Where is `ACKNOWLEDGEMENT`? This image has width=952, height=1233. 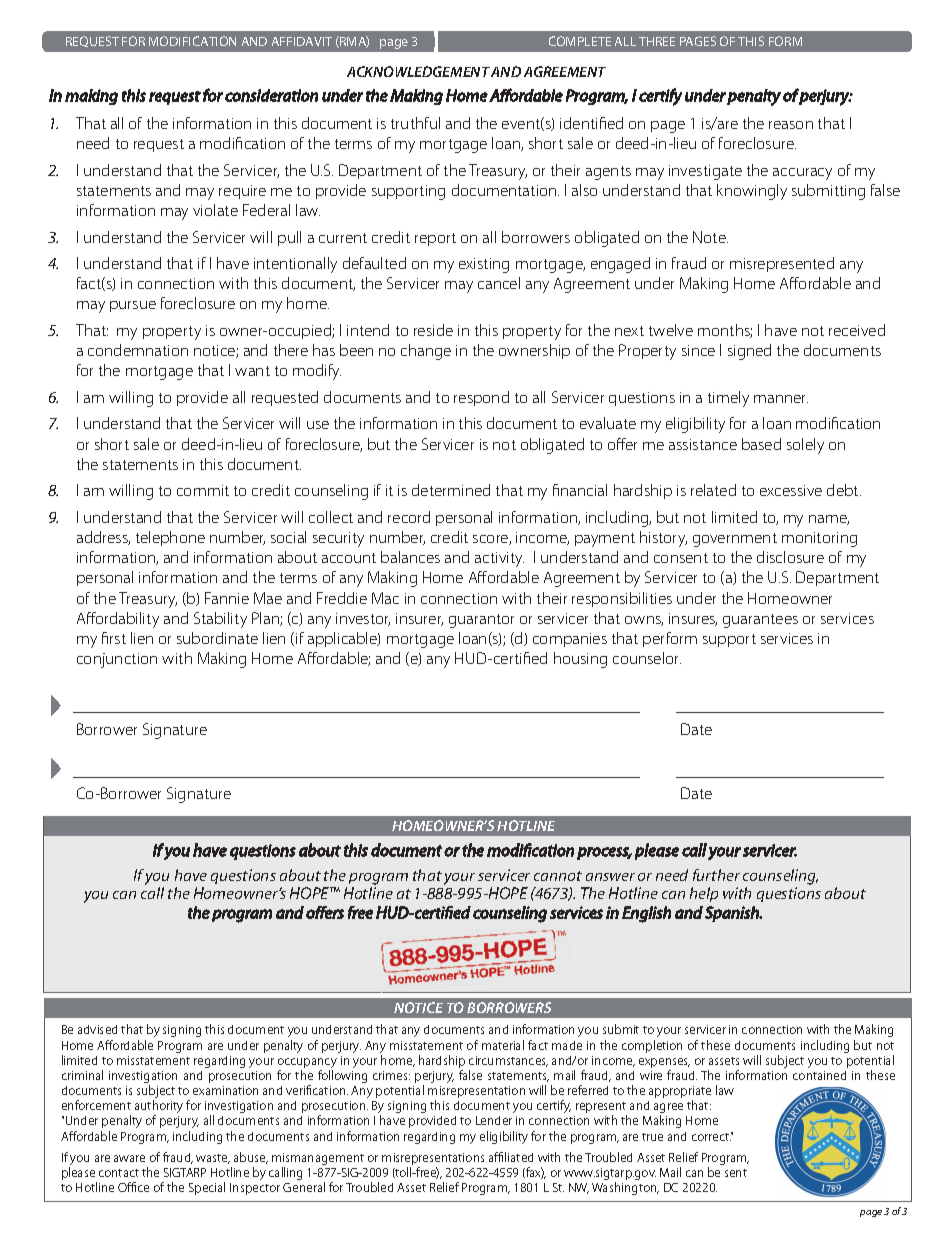
ACKNOWLEDGEMENT is located at coordinates (418, 71).
